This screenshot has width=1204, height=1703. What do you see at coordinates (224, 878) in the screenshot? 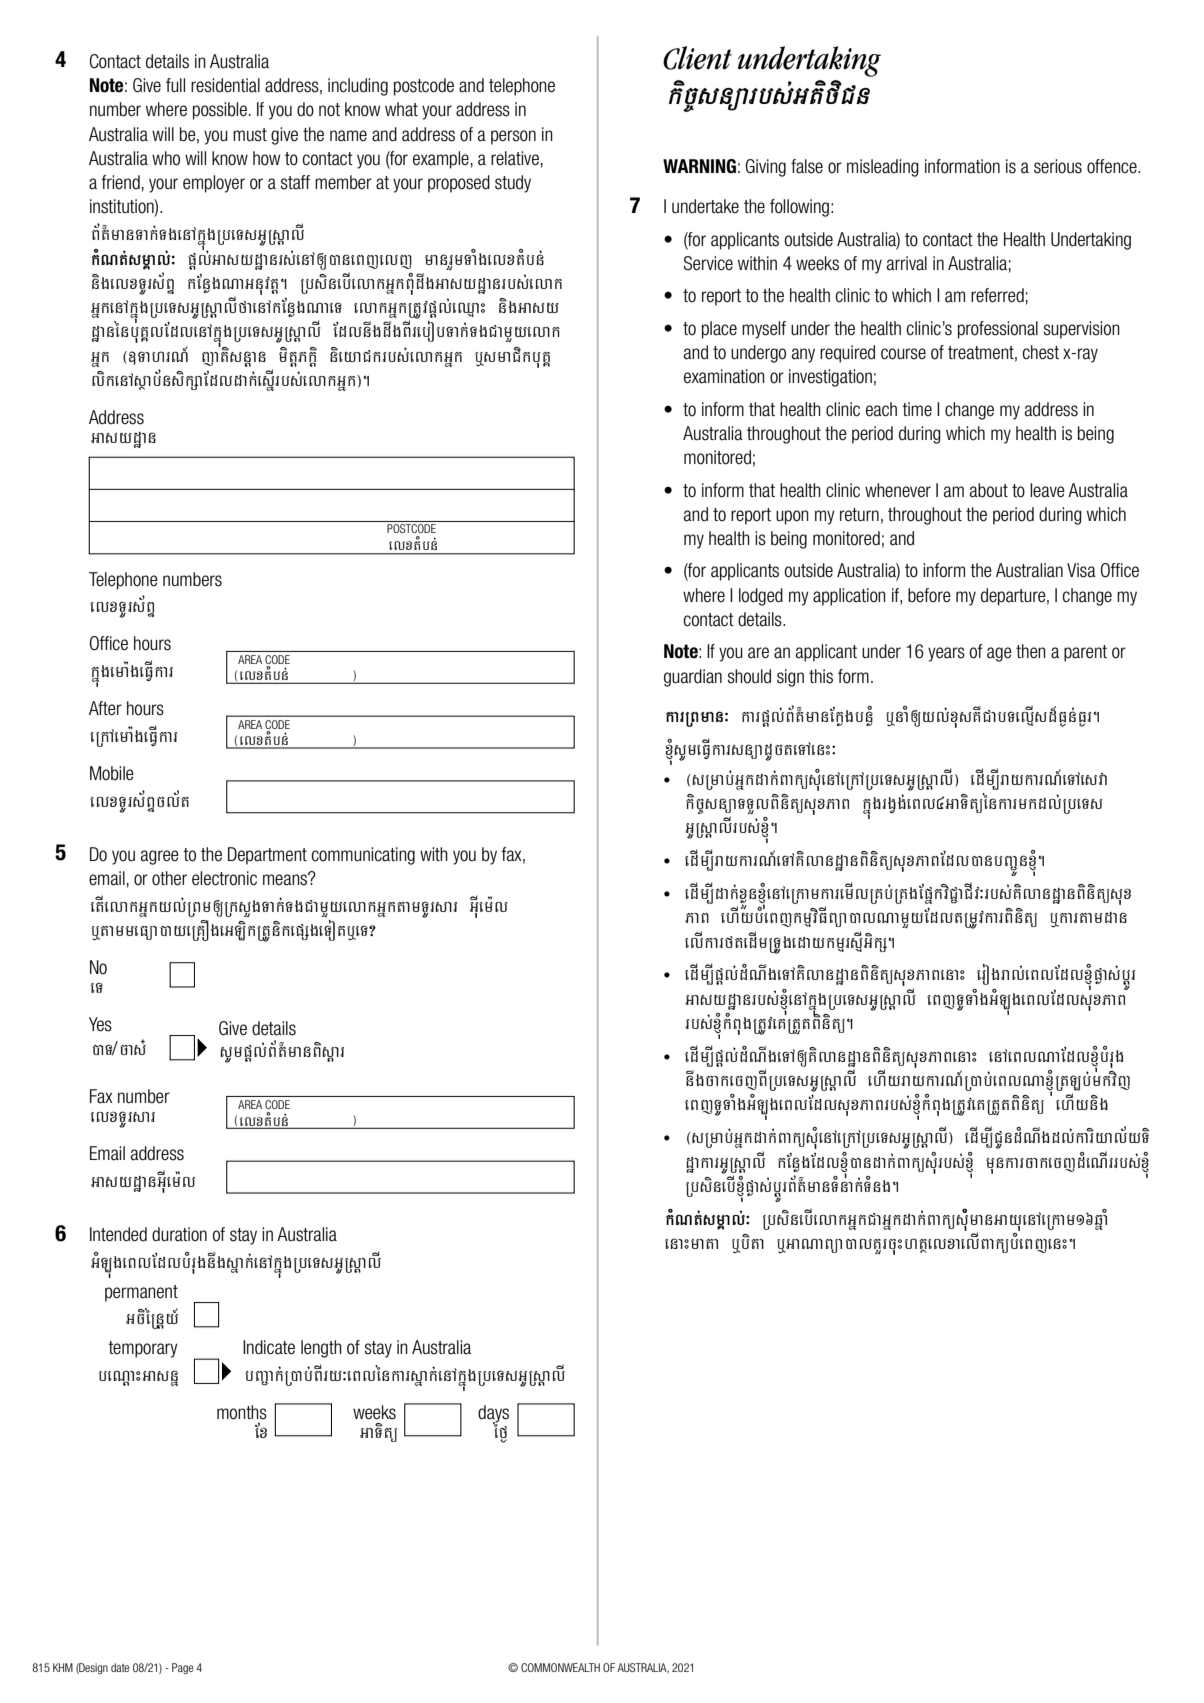
I see `electronic` at bounding box center [224, 878].
